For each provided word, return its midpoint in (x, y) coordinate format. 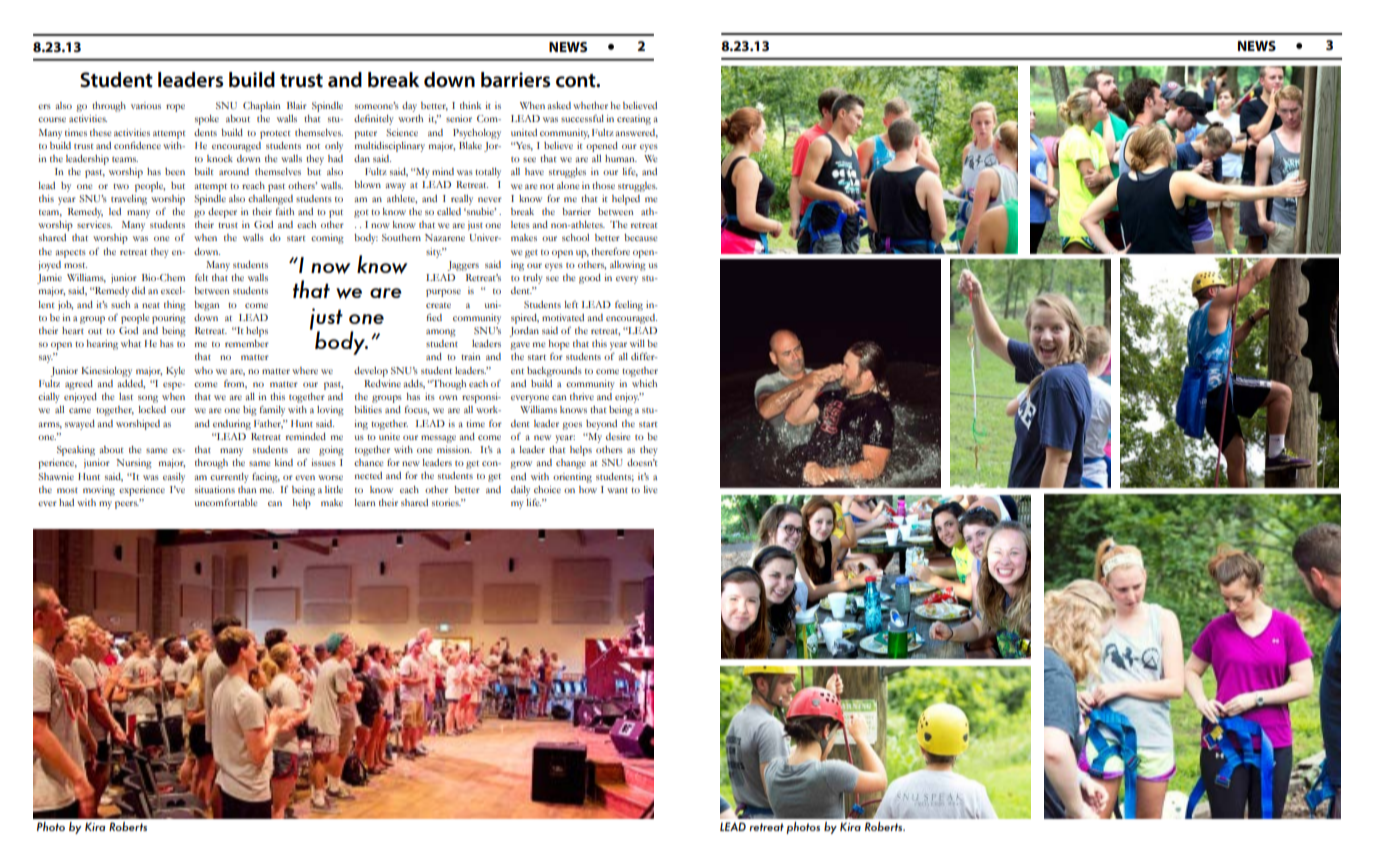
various (146, 105)
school (575, 237)
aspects (70, 254)
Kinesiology (107, 372)
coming (327, 239)
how (588, 489)
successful (582, 118)
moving (99, 491)
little (334, 489)
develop (371, 372)
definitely (374, 119)
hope (559, 345)
